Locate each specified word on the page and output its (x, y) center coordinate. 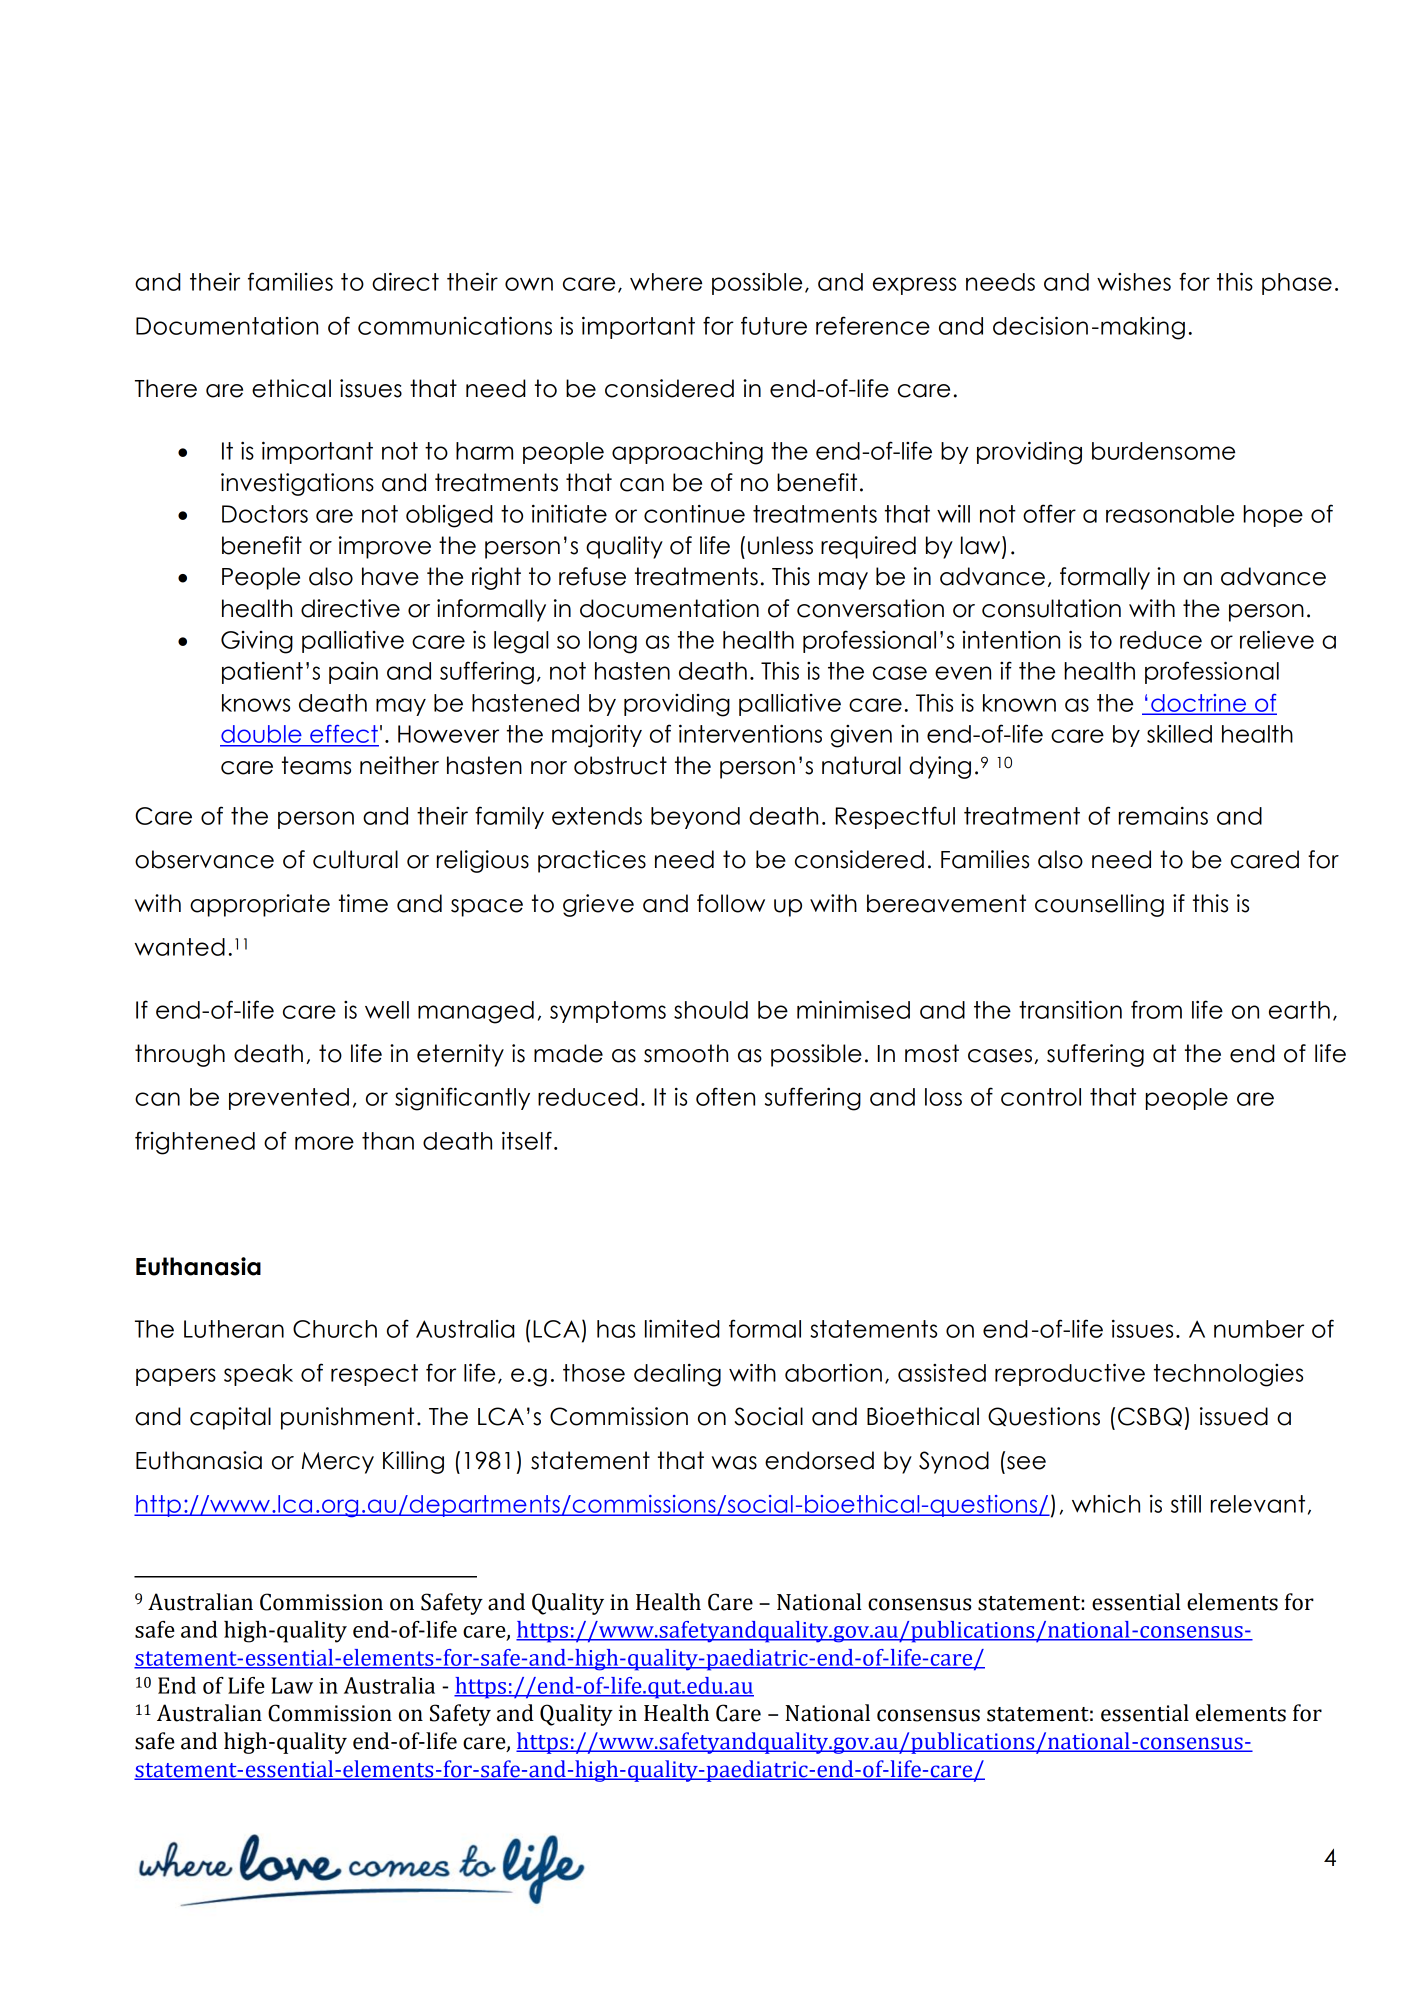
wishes (1134, 282)
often (725, 1096)
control (1041, 1097)
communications (455, 325)
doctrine (1199, 704)
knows (256, 703)
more (324, 1143)
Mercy (338, 1463)
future (774, 325)
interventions (750, 733)
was (734, 1463)
